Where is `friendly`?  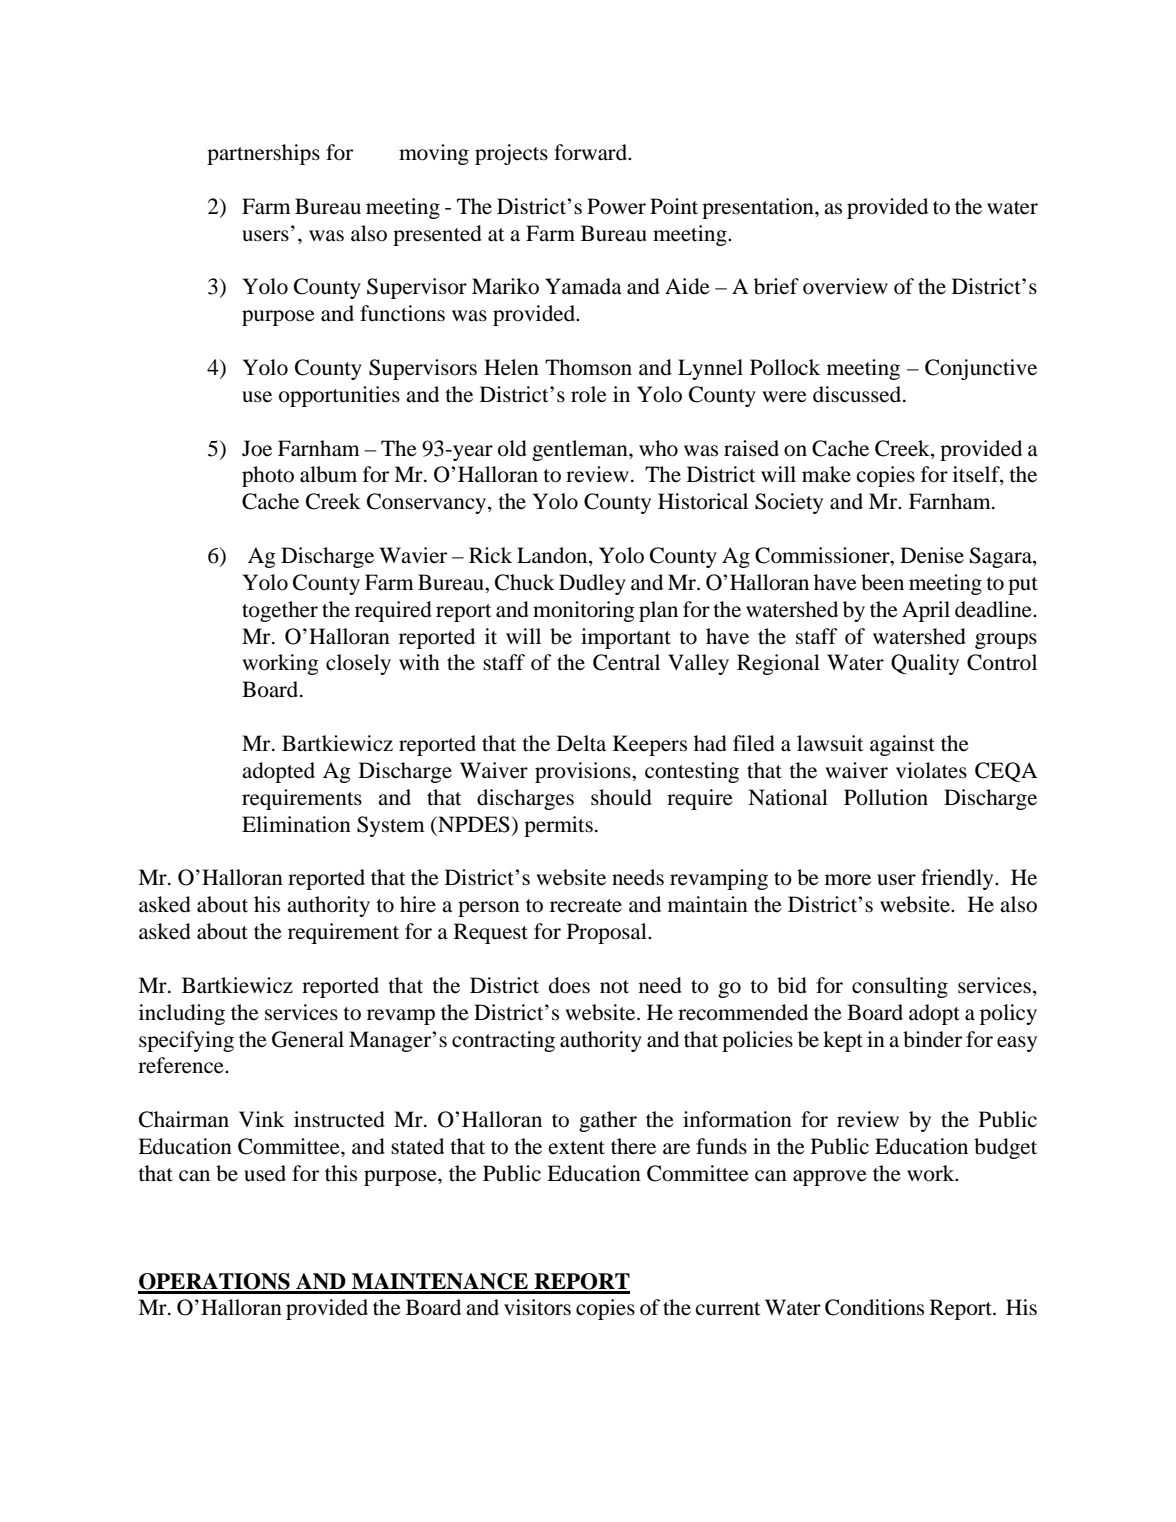
friendly is located at coordinates (958, 879).
